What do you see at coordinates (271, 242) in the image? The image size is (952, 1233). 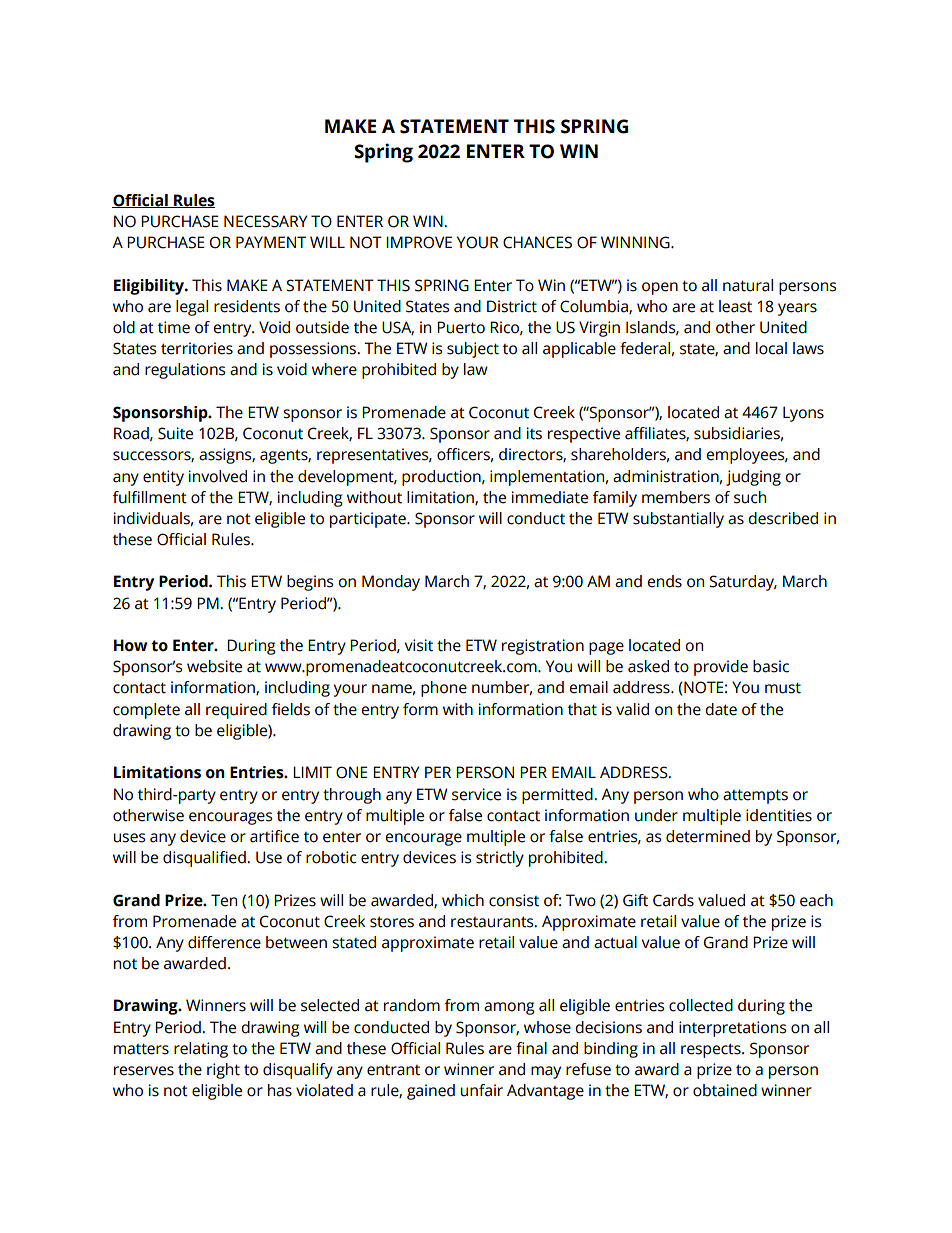 I see `PAYMENT` at bounding box center [271, 242].
